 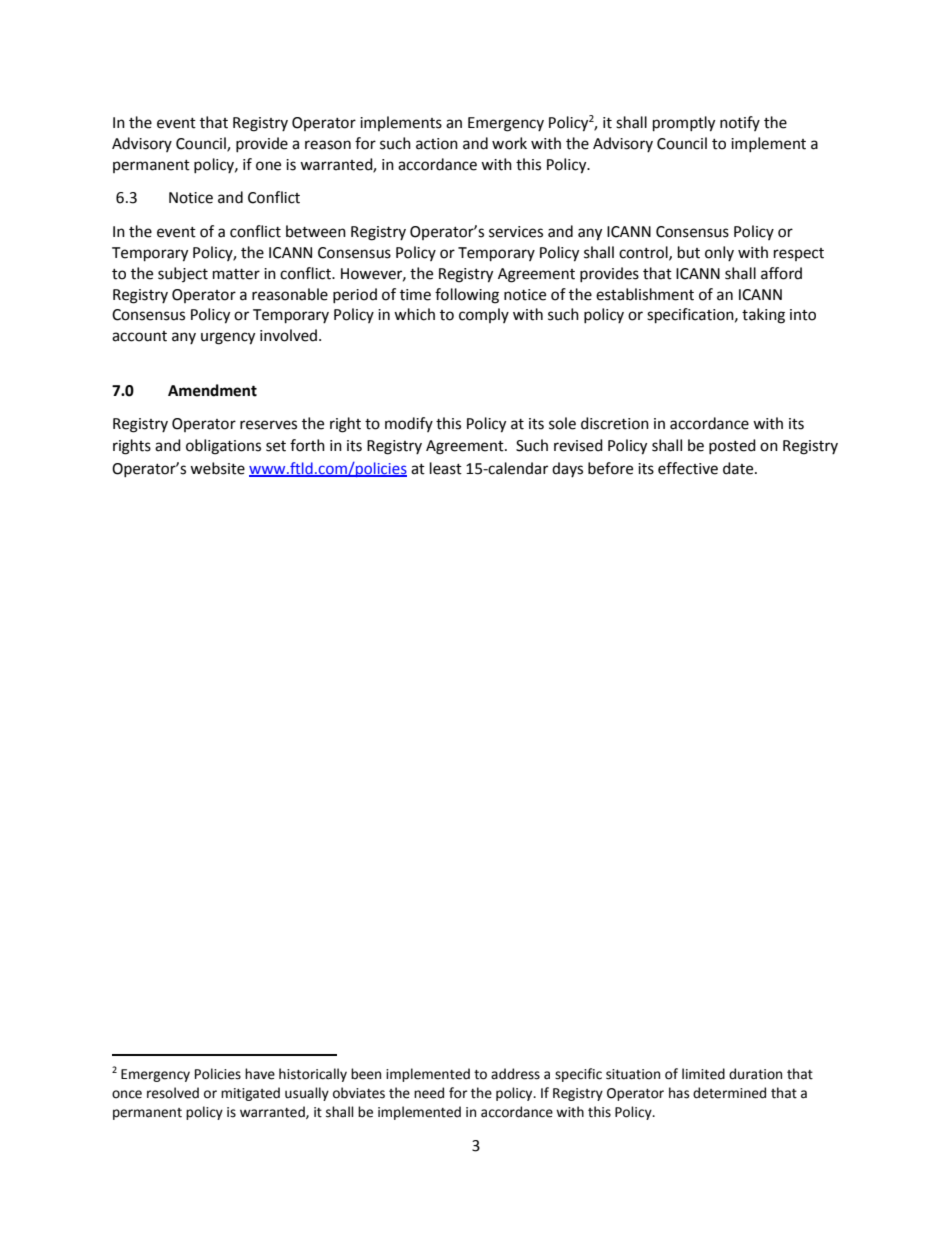 I want to click on date, so click(x=739, y=468).
